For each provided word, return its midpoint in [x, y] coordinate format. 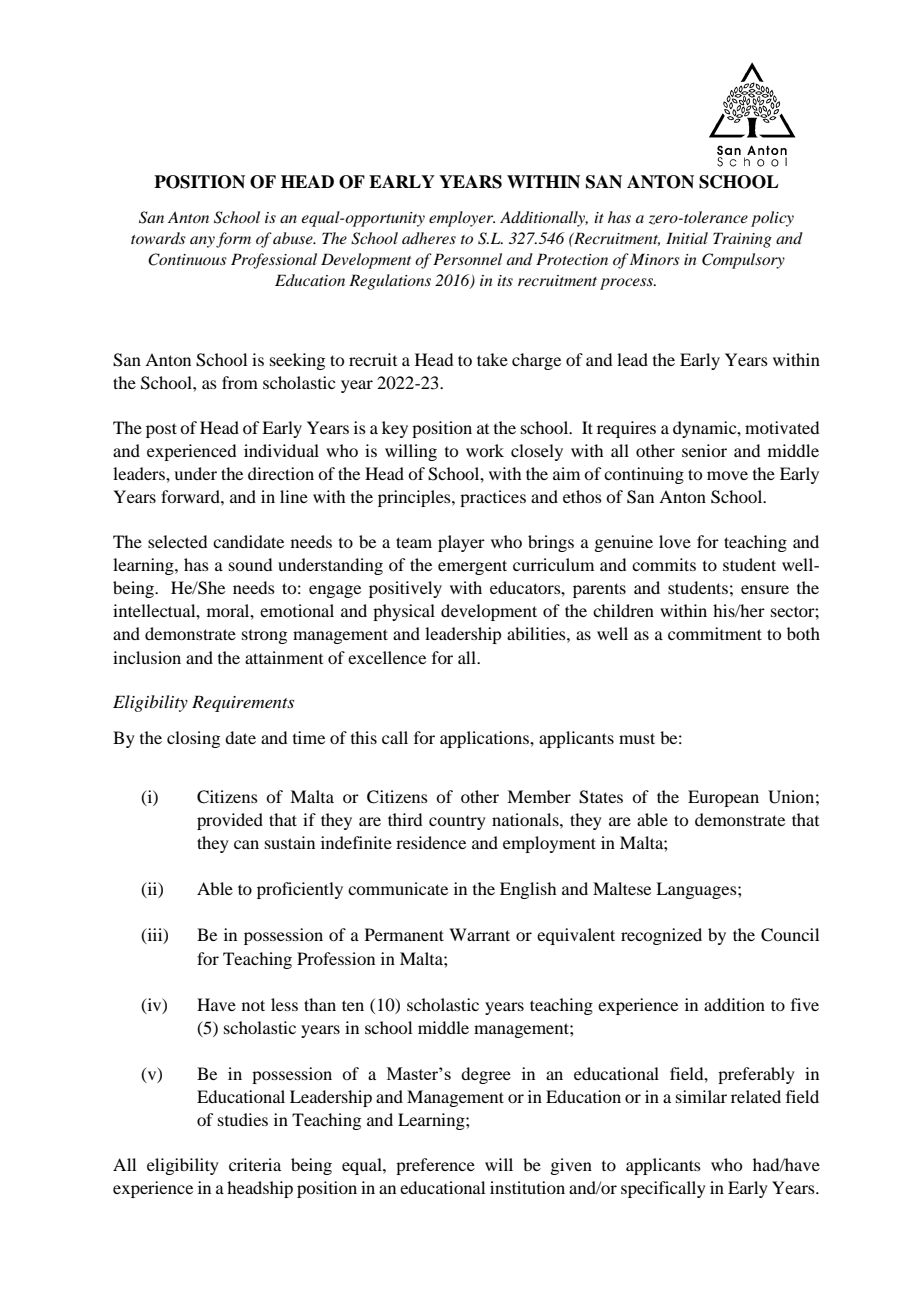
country [457, 823]
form [233, 240]
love [675, 541]
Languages [697, 890]
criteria [255, 1164]
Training [742, 240]
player [461, 543]
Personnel [467, 259]
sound [250, 564]
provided [230, 821]
